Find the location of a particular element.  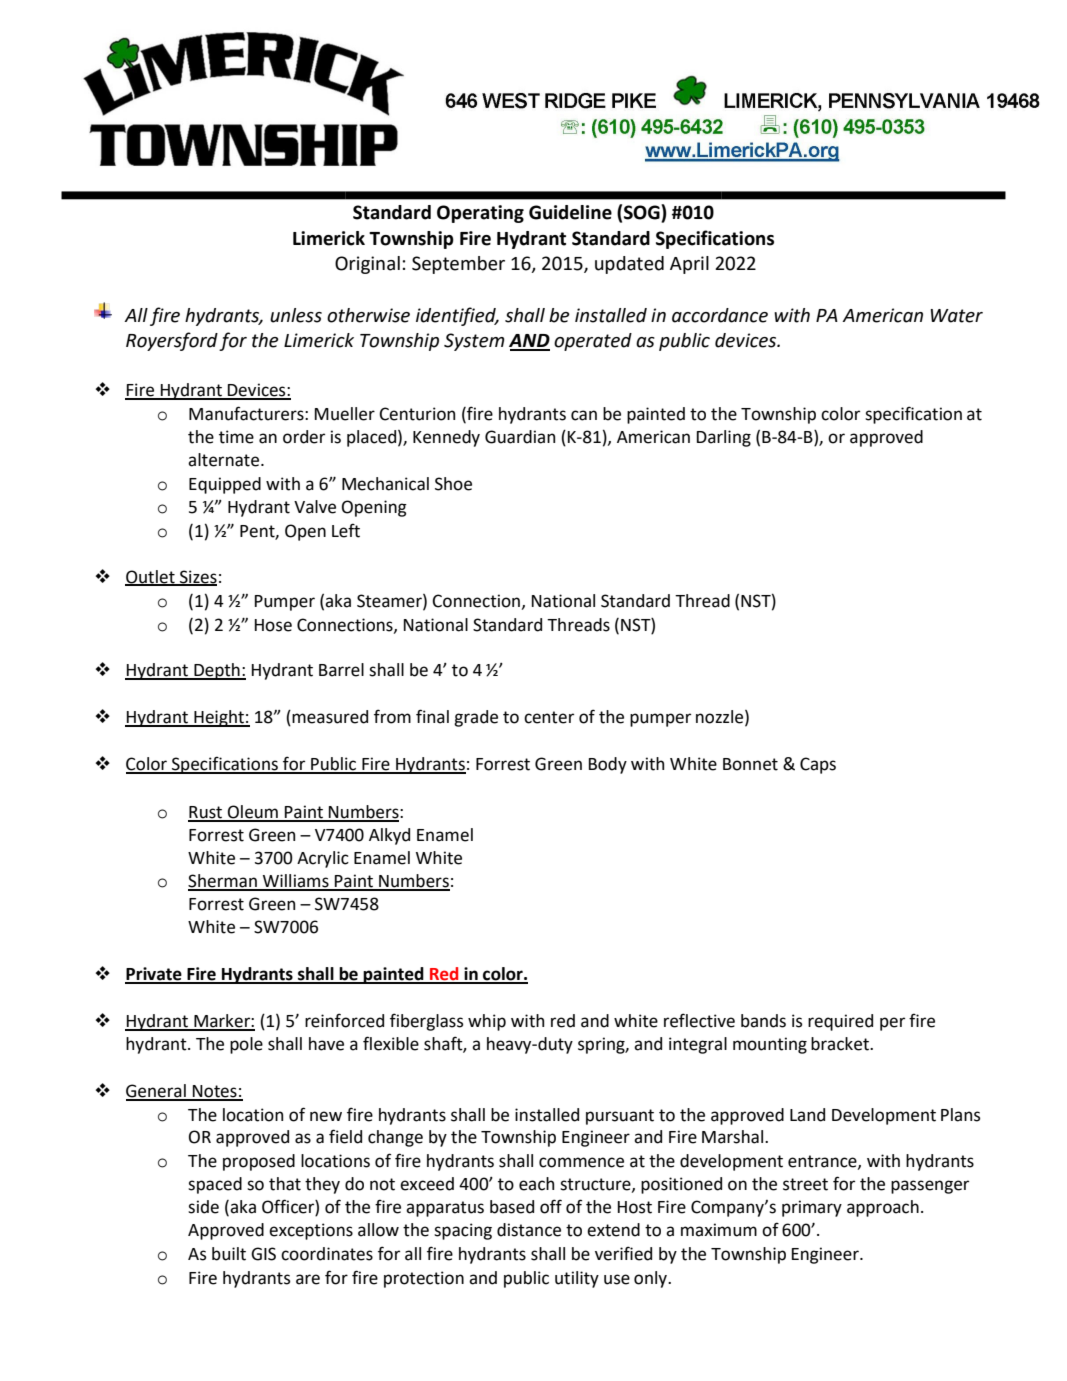

approach is located at coordinates (883, 1208).
